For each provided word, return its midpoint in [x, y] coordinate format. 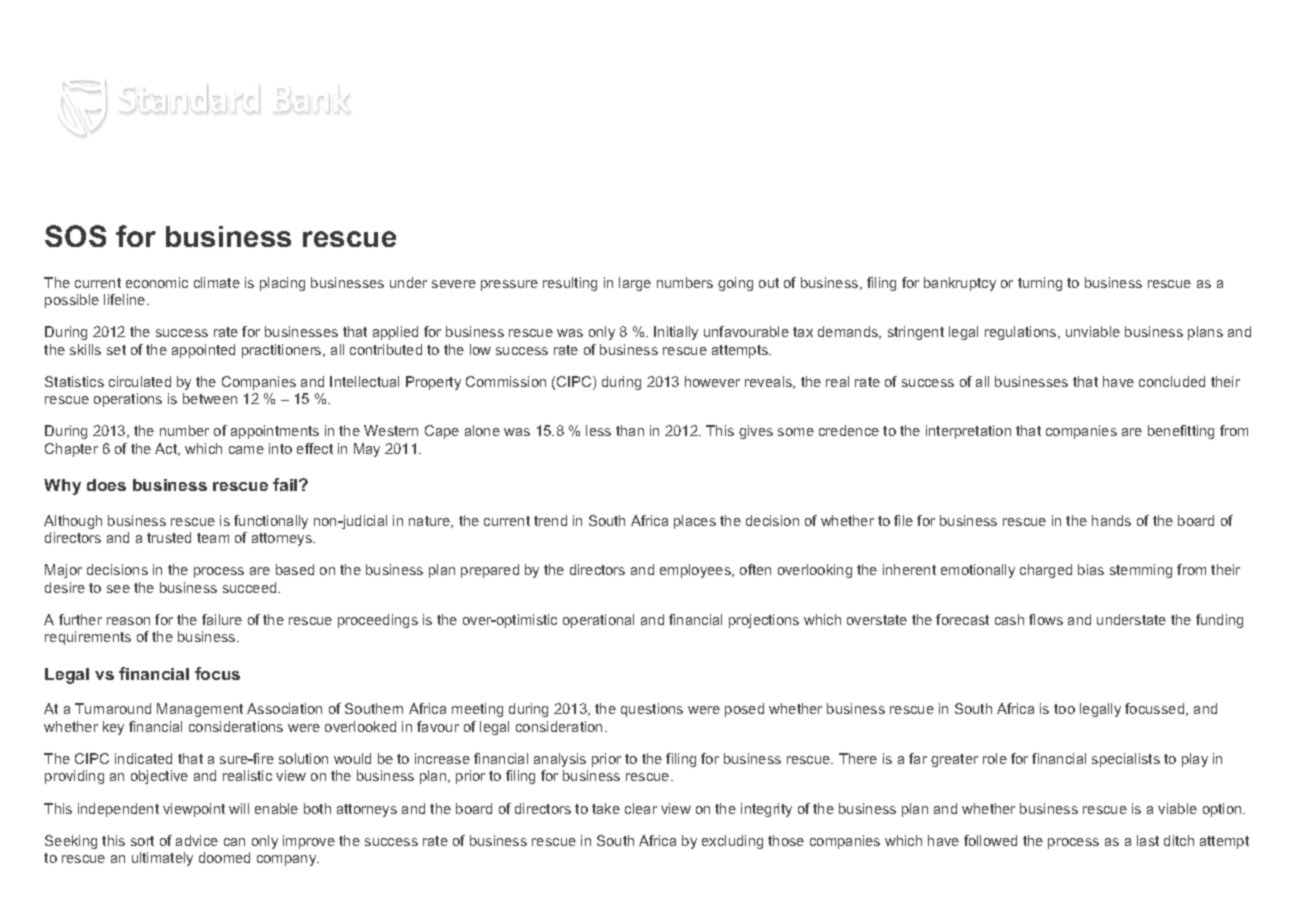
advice [197, 840]
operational [598, 621]
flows [1046, 619]
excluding [732, 842]
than [630, 430]
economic [157, 282]
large [635, 284]
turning [1040, 284]
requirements [88, 638]
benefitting [1181, 432]
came [246, 450]
